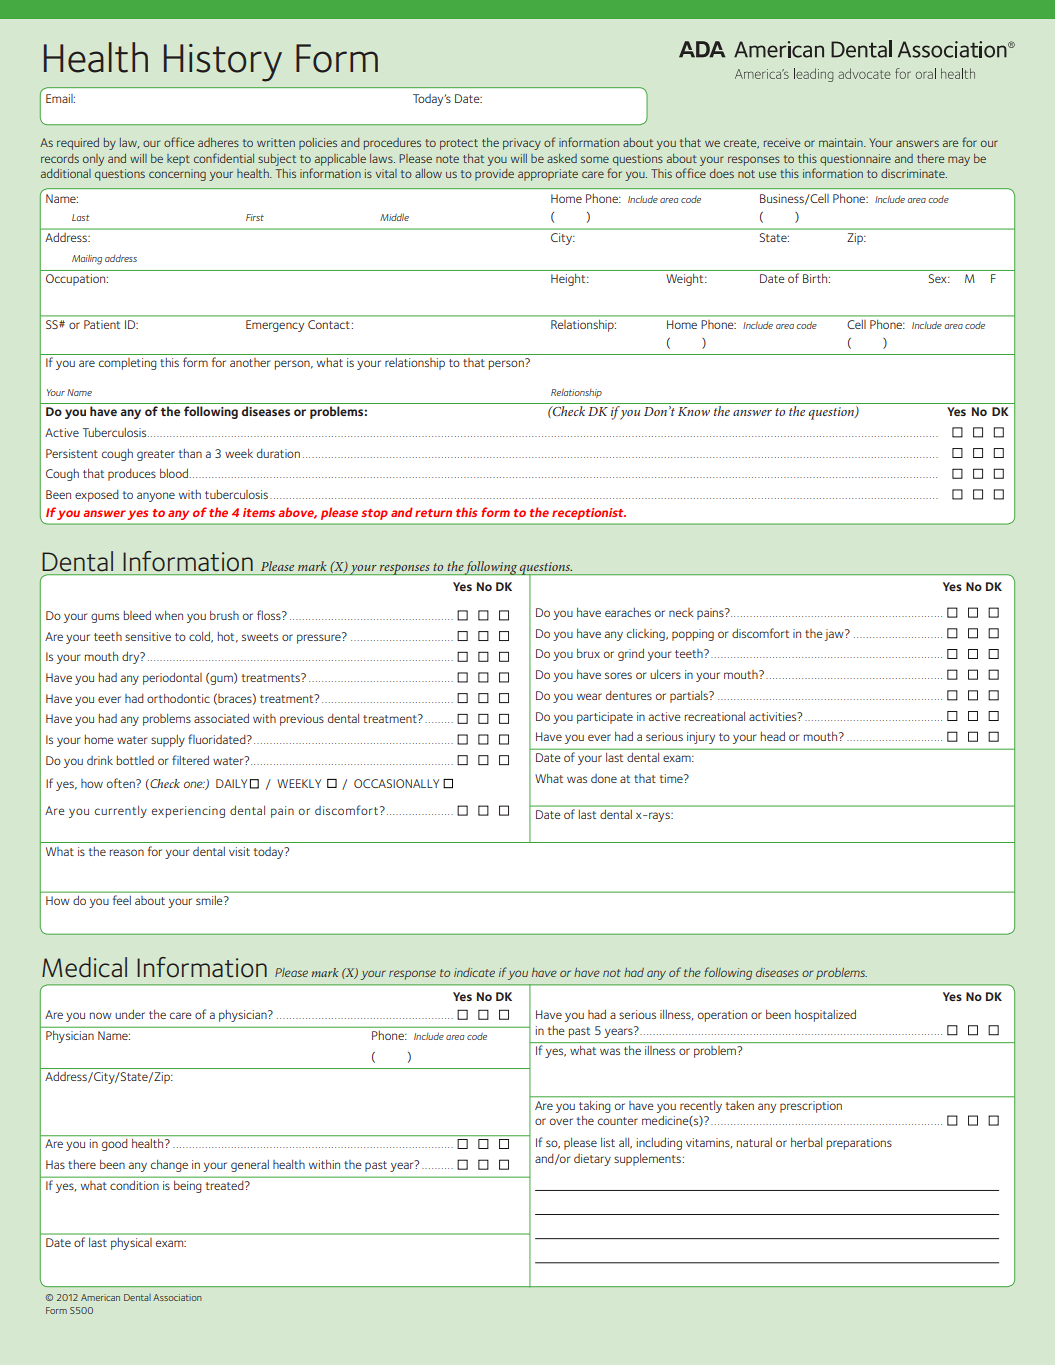  Describe the element at coordinates (223, 63) in the document. I see `History` at that location.
